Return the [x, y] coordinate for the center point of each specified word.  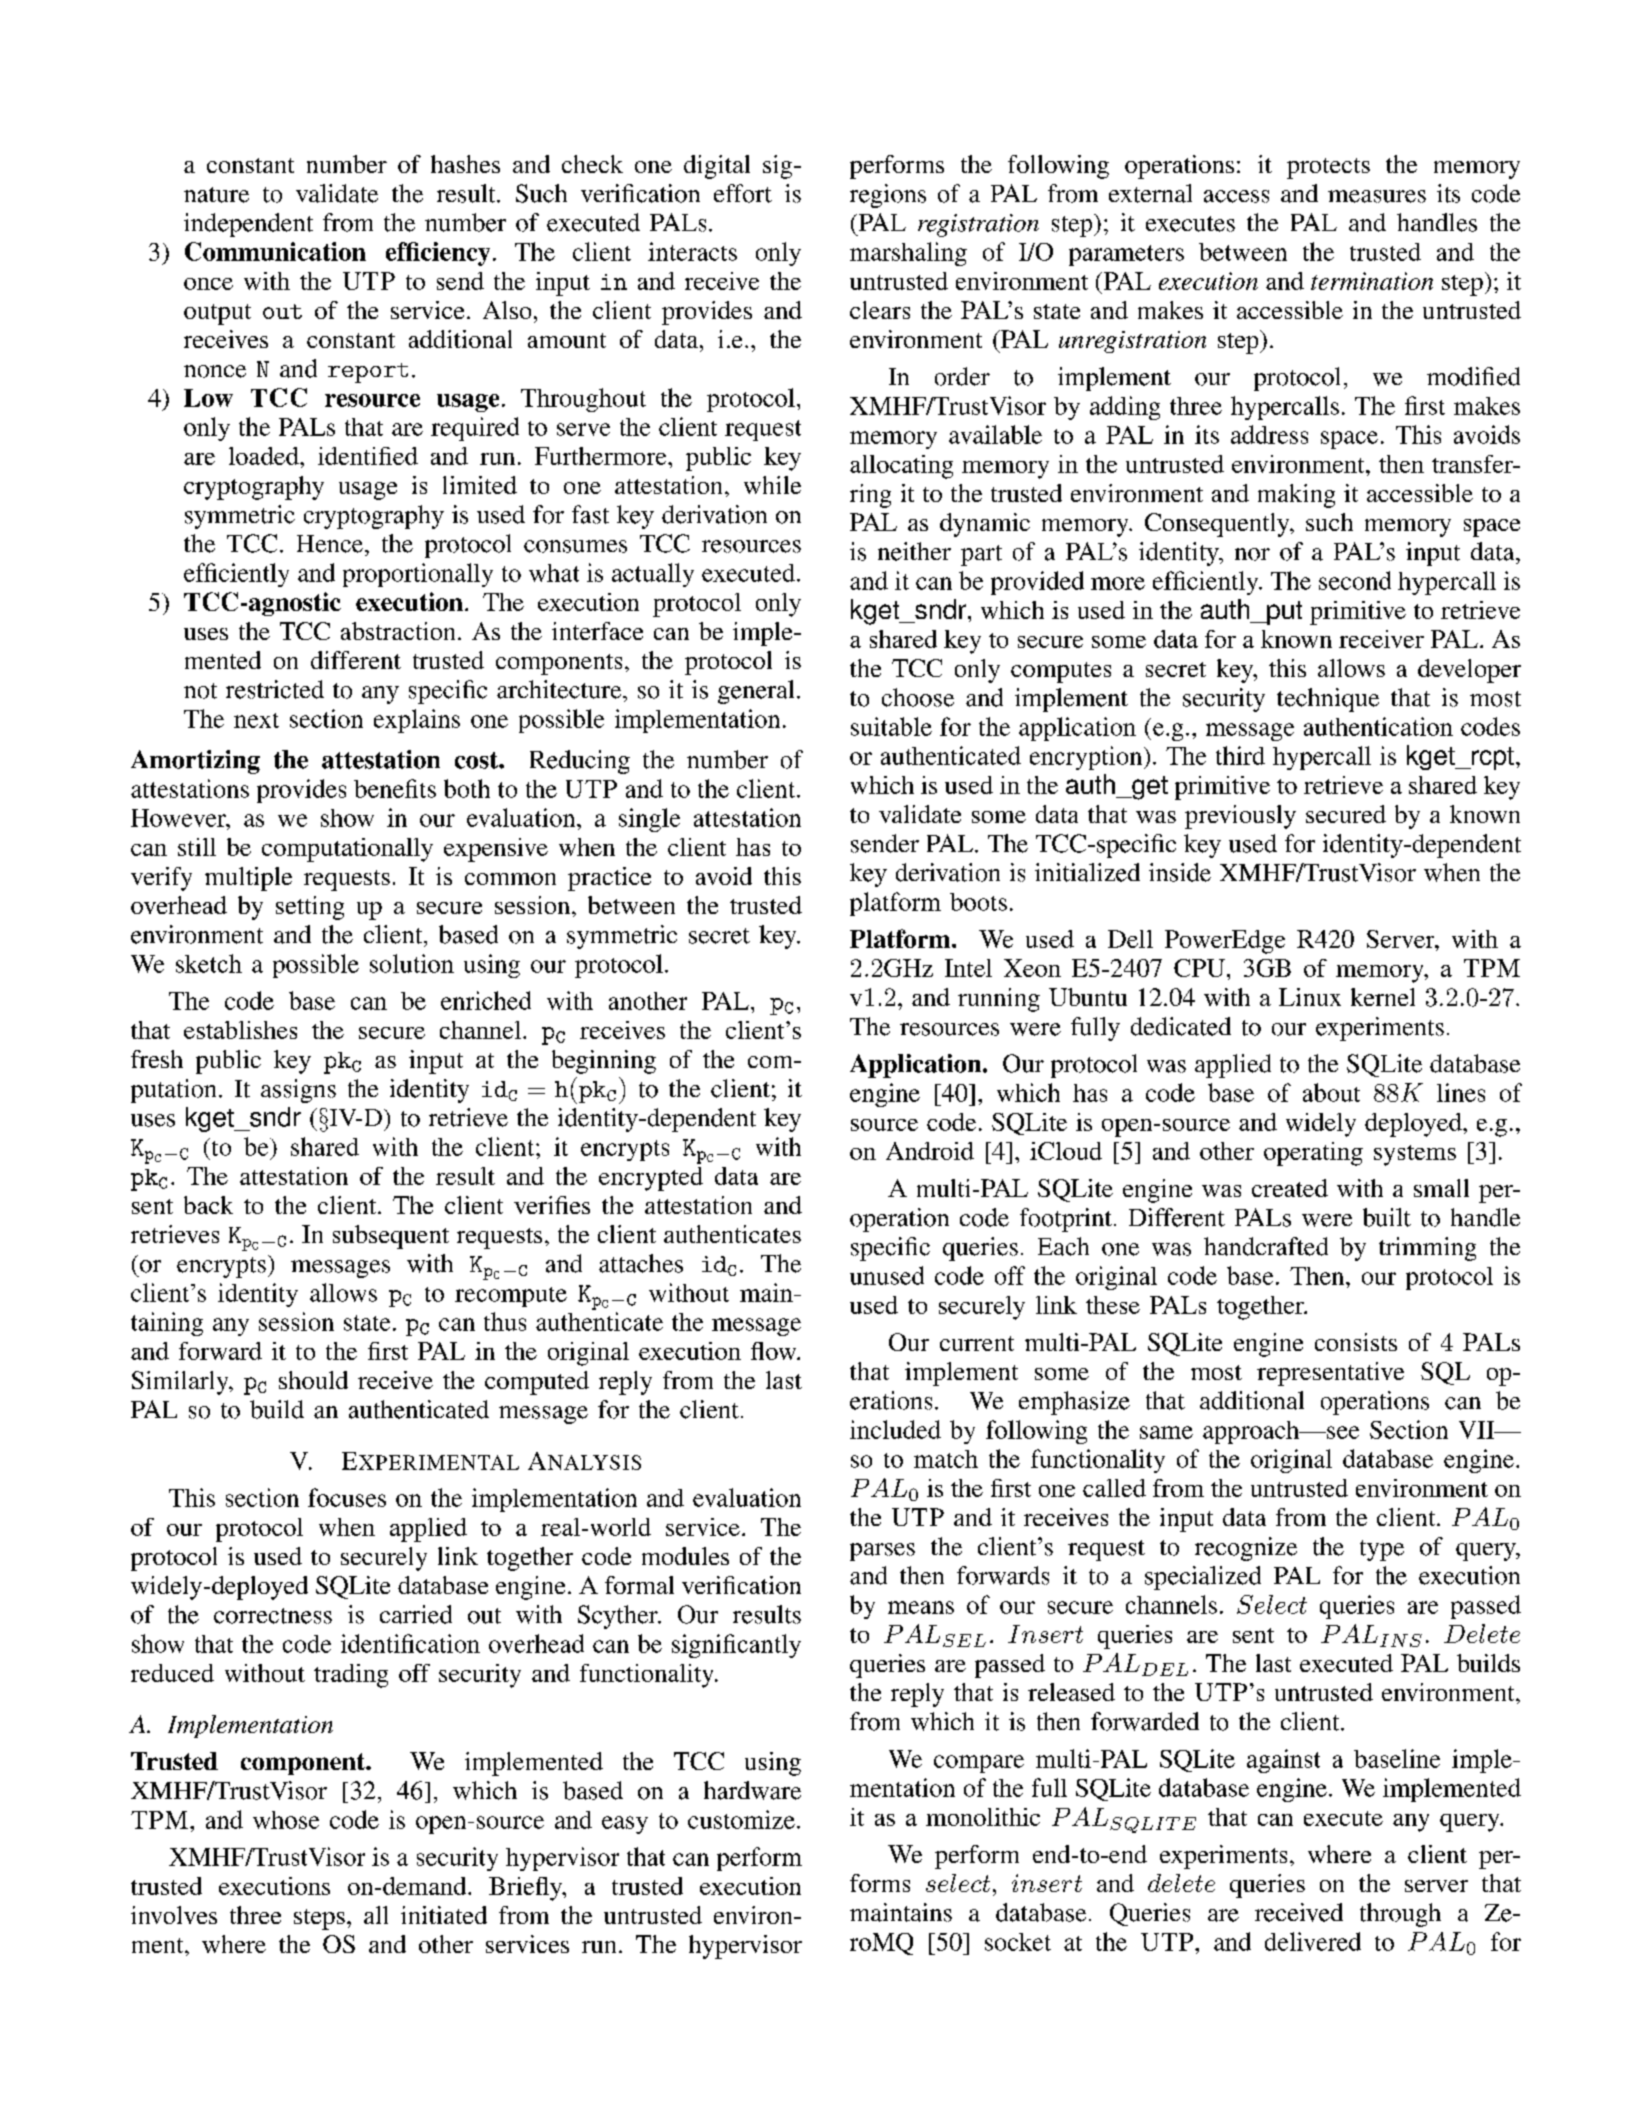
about [1331, 1092]
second [1355, 580]
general [756, 692]
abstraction [398, 631]
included [895, 1429]
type [1382, 1550]
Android [930, 1151]
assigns [298, 1091]
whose [286, 1820]
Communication [275, 251]
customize [741, 1819]
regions [888, 196]
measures [1377, 196]
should [313, 1380]
